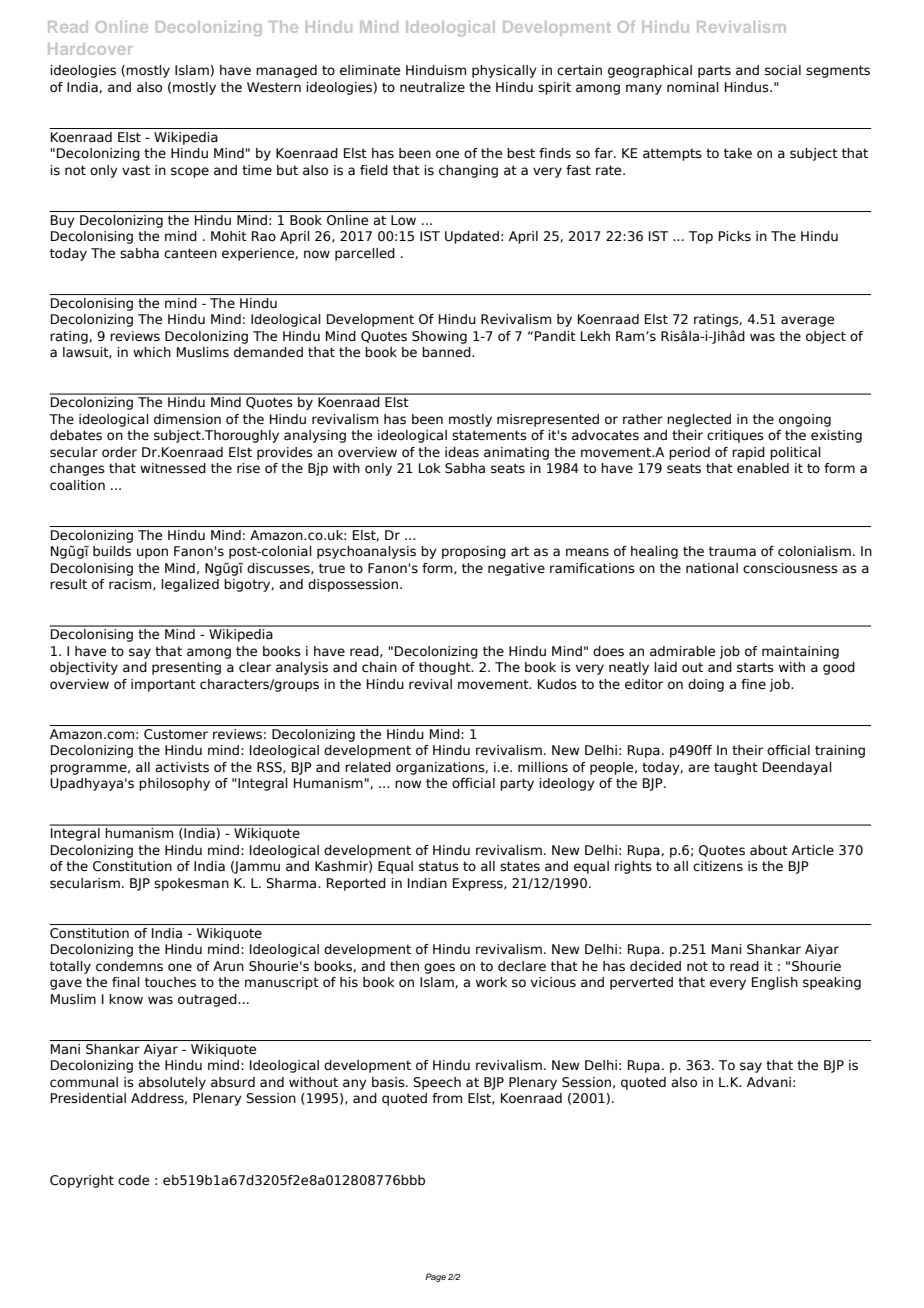  What do you see at coordinates (755, 667) in the image?
I see `starts` at bounding box center [755, 667].
